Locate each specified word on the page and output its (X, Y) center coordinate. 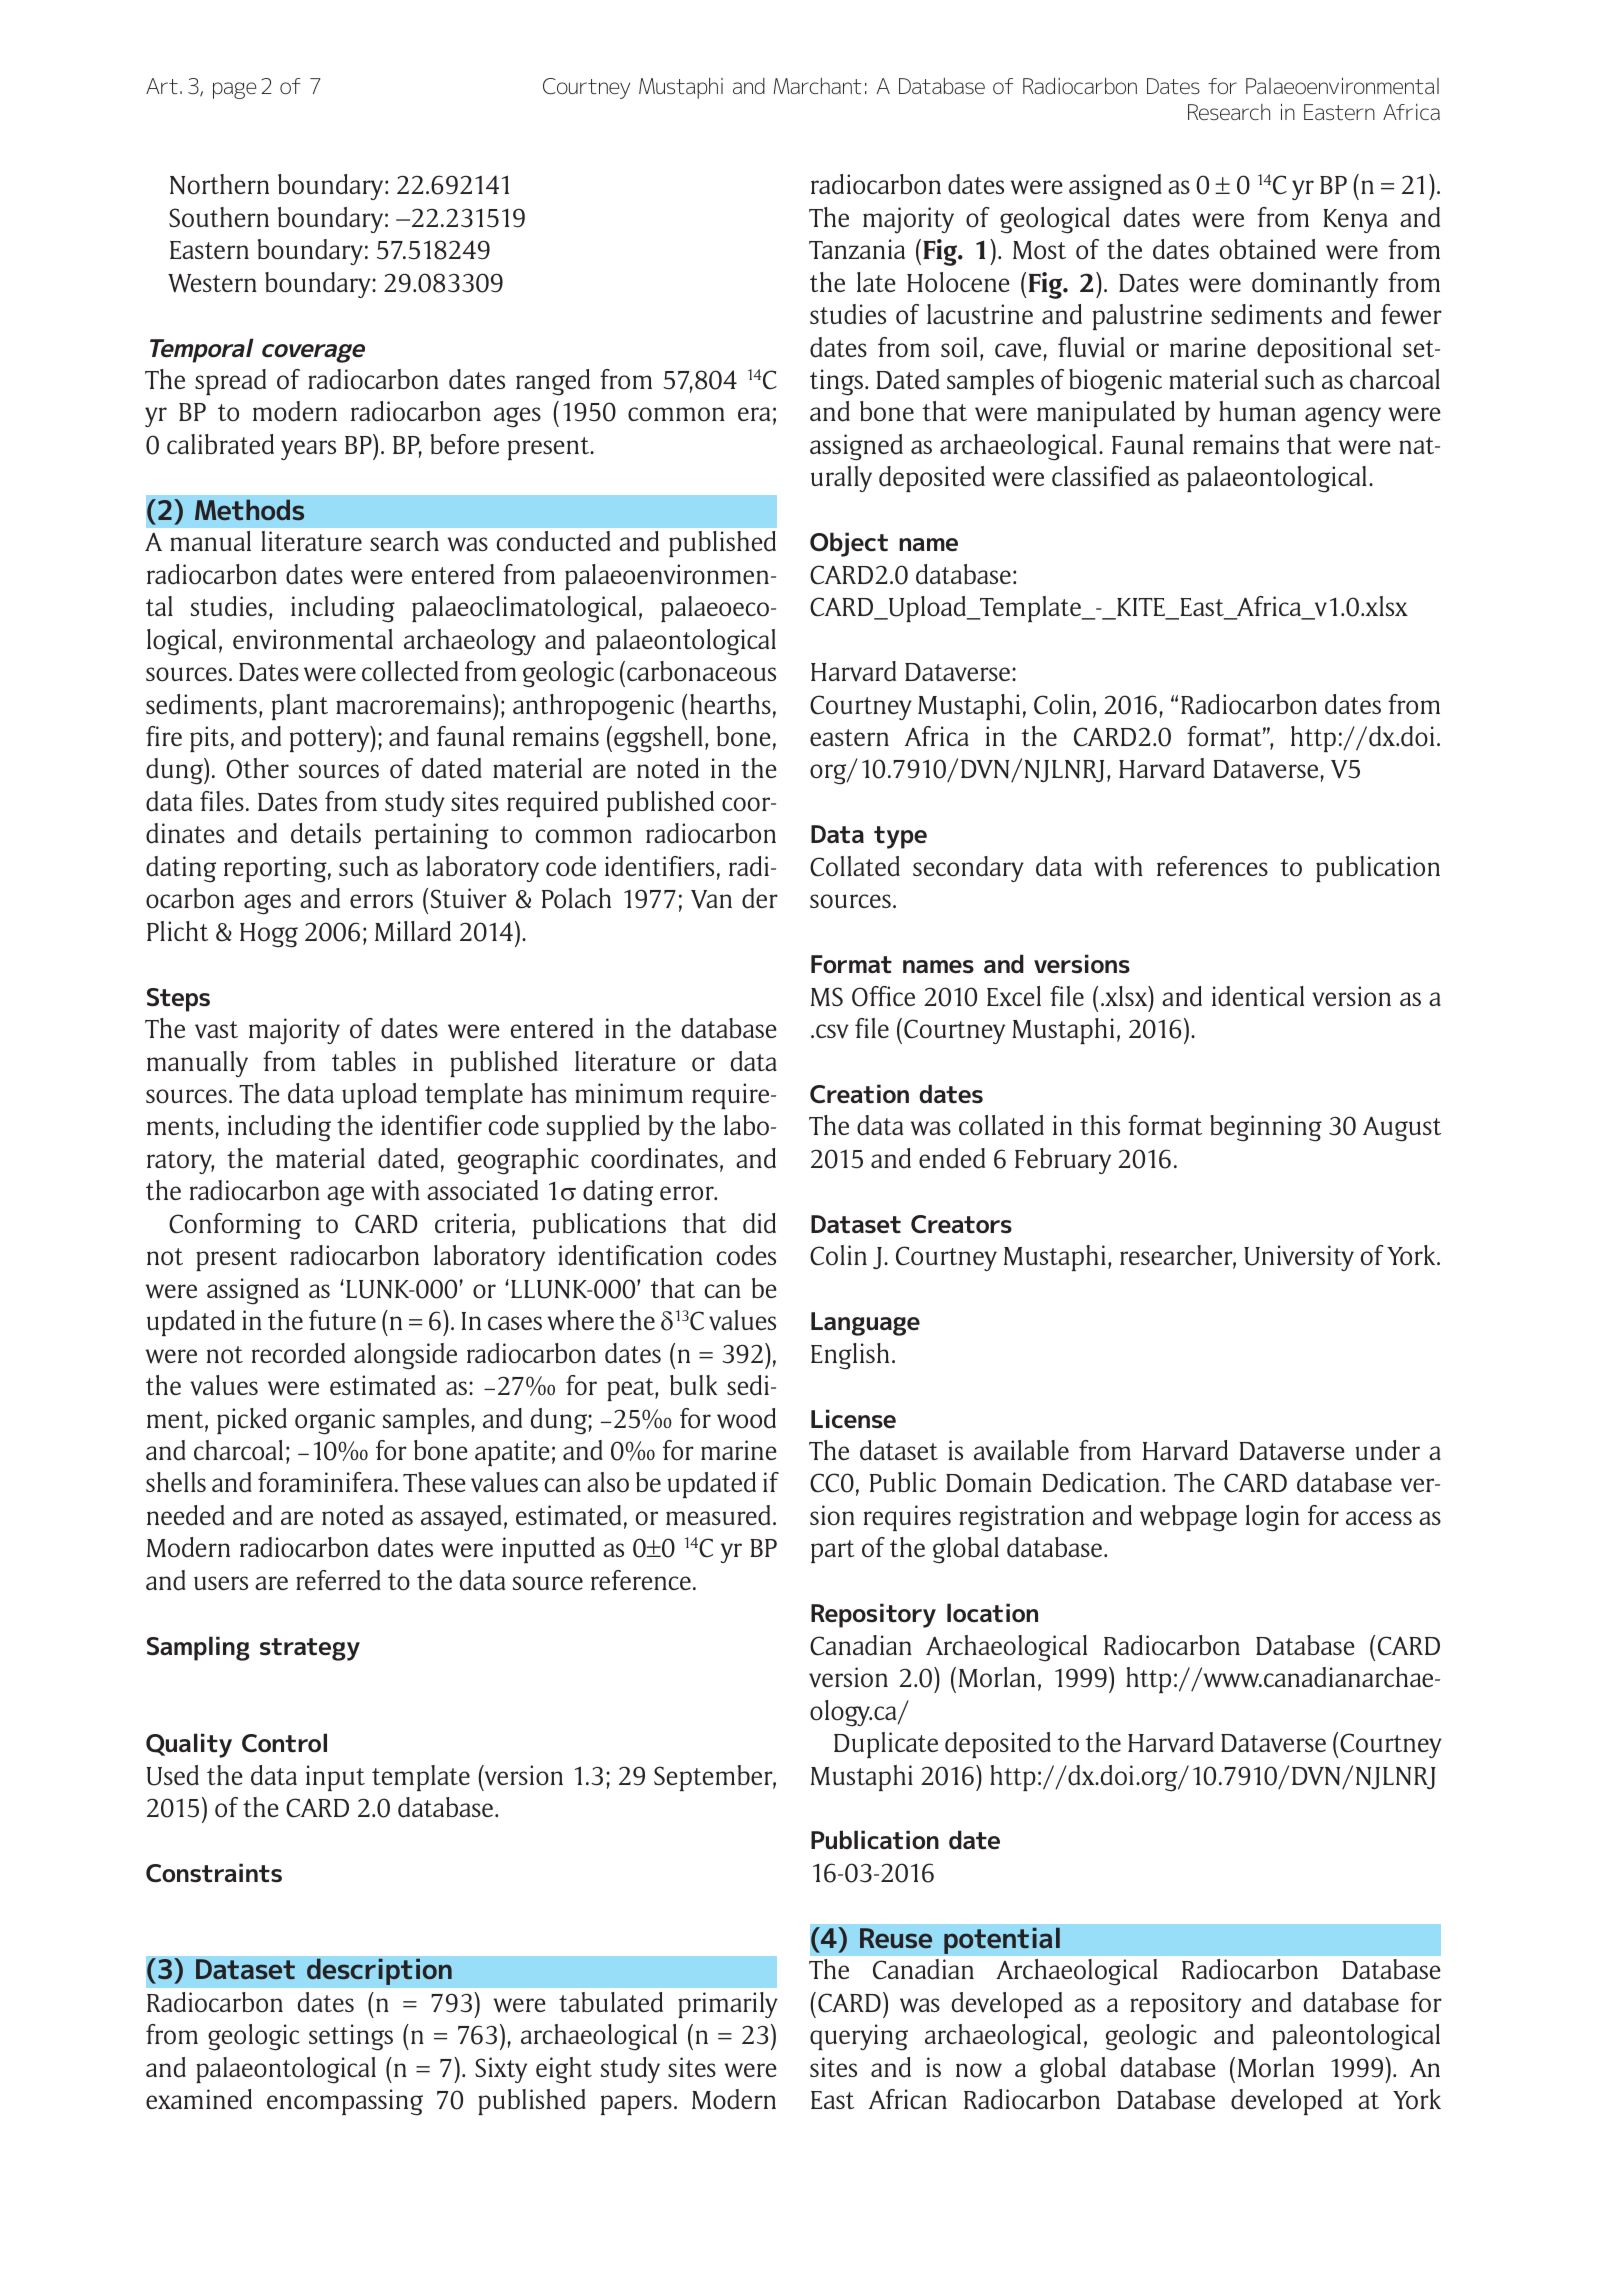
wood (746, 1418)
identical (1258, 996)
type (900, 837)
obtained (1268, 249)
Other (257, 768)
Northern (219, 184)
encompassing (345, 2102)
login (1272, 1518)
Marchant (817, 86)
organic (335, 1421)
